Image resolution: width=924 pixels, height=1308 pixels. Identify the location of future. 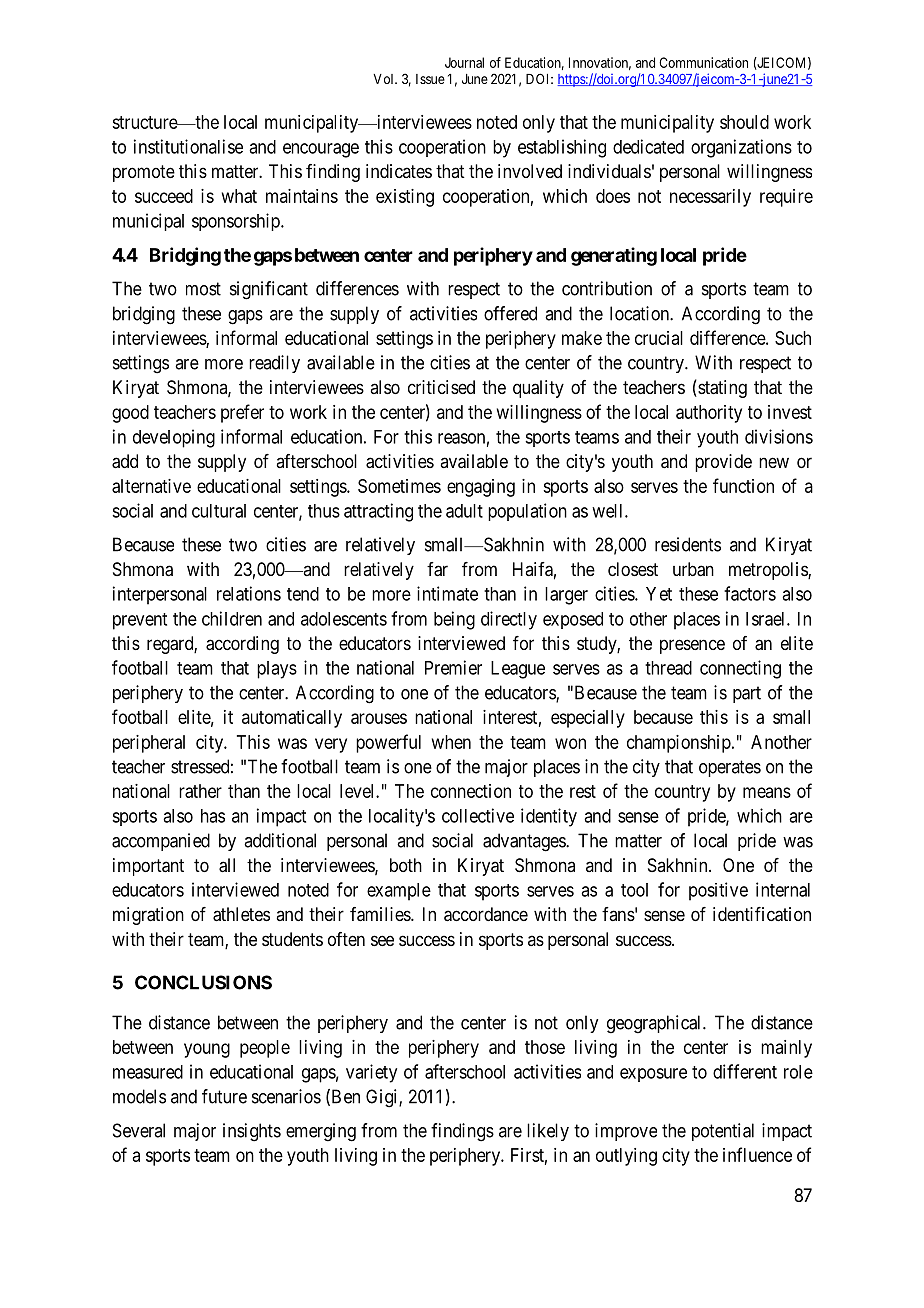
(224, 1096).
